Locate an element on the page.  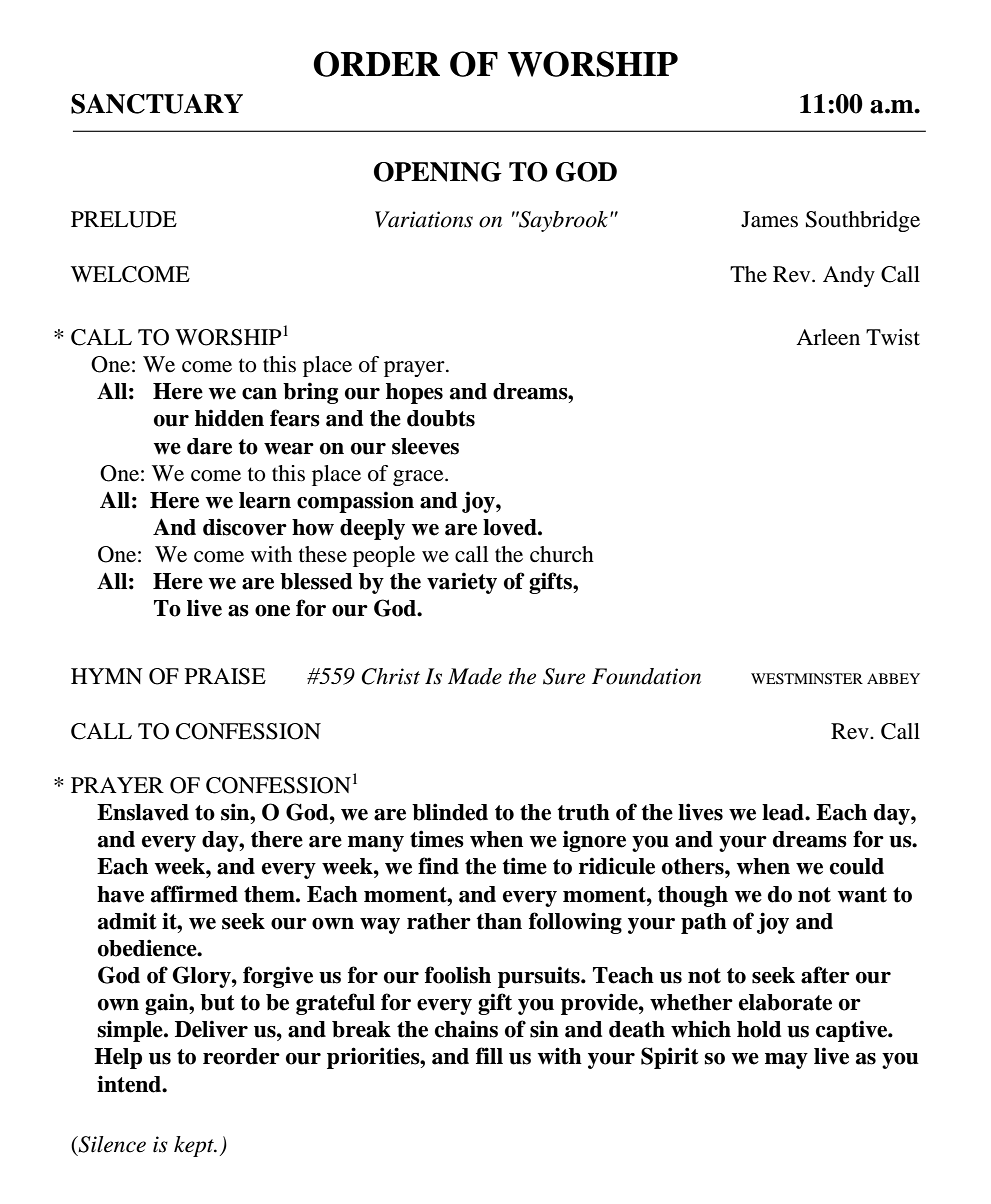
PRAISE is located at coordinates (225, 676).
